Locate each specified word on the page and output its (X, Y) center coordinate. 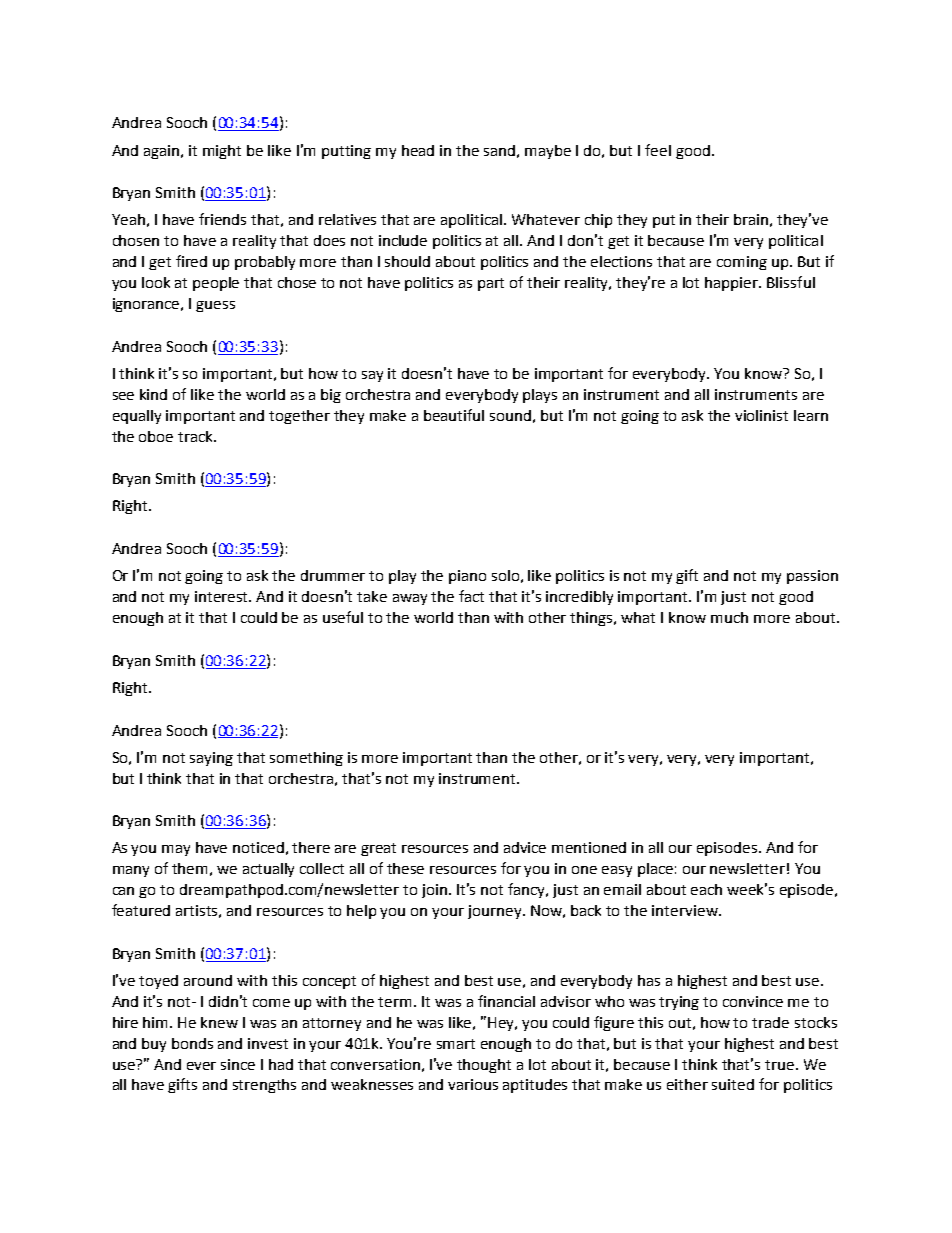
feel (658, 150)
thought (484, 1066)
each (706, 889)
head (418, 150)
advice (525, 847)
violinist (761, 415)
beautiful (454, 415)
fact (471, 596)
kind (153, 394)
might (222, 152)
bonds (192, 1043)
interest (223, 596)
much (729, 617)
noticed (258, 847)
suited (733, 1084)
